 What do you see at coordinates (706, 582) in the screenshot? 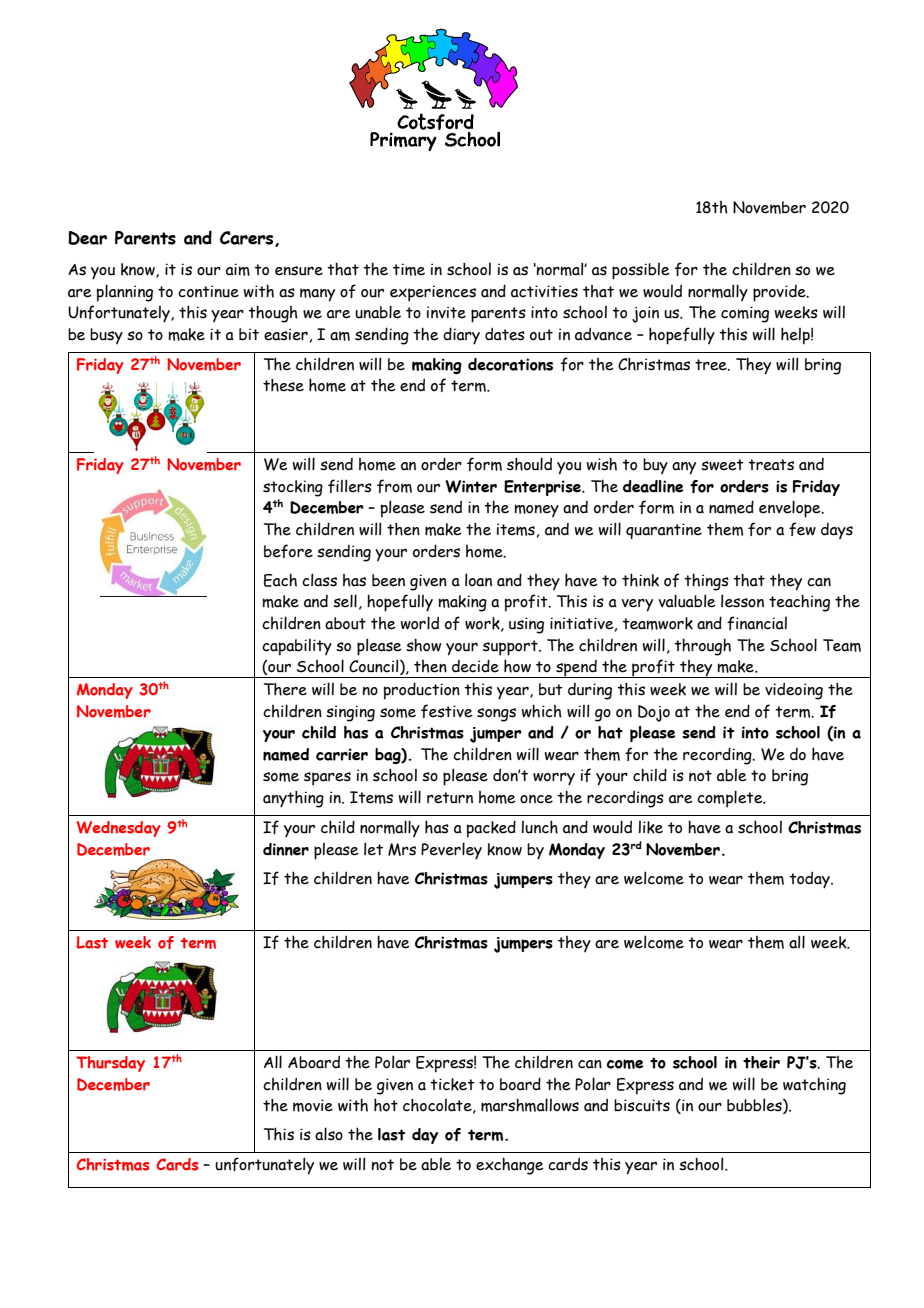
I see `things` at bounding box center [706, 582].
